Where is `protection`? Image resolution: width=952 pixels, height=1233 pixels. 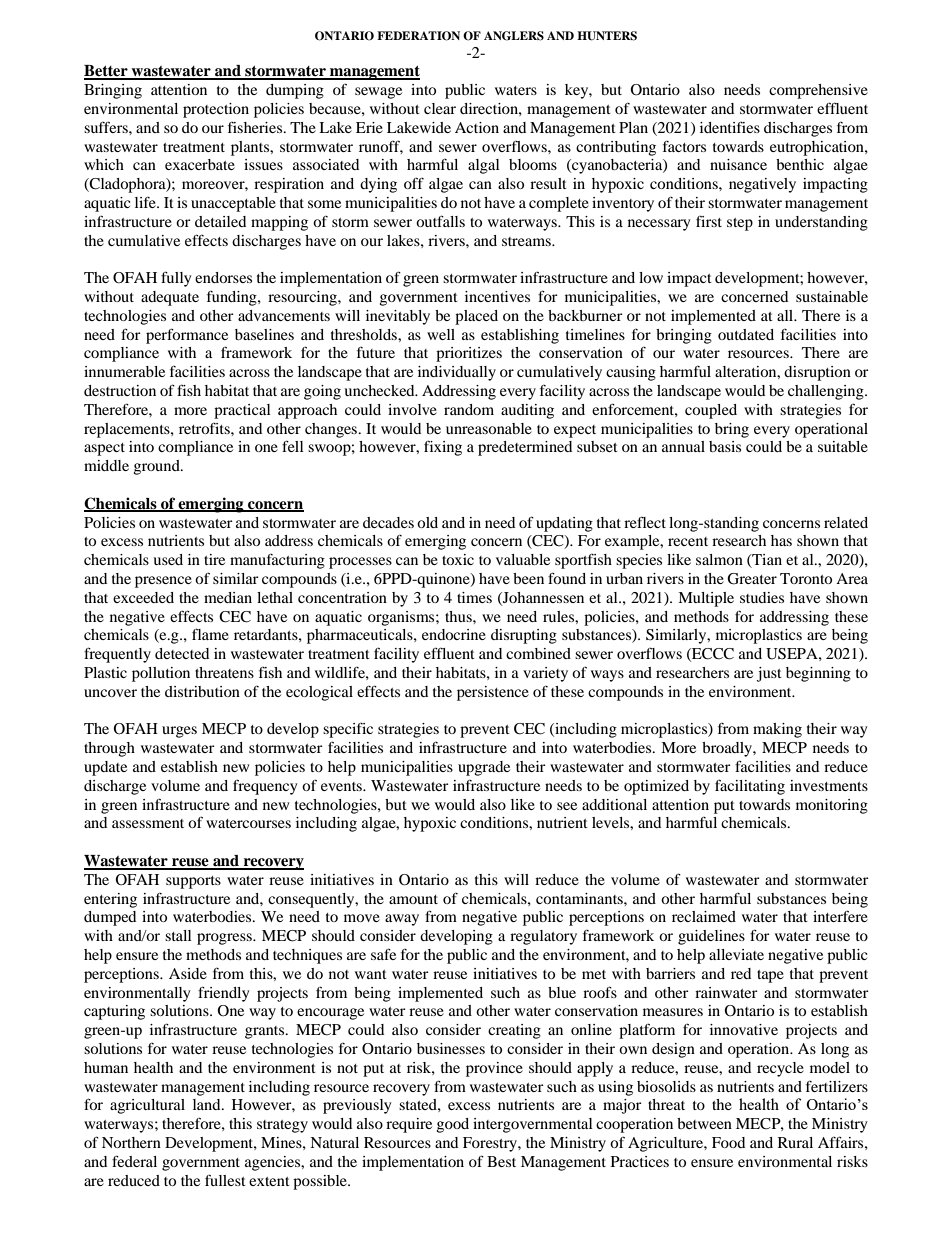 protection is located at coordinates (216, 110).
